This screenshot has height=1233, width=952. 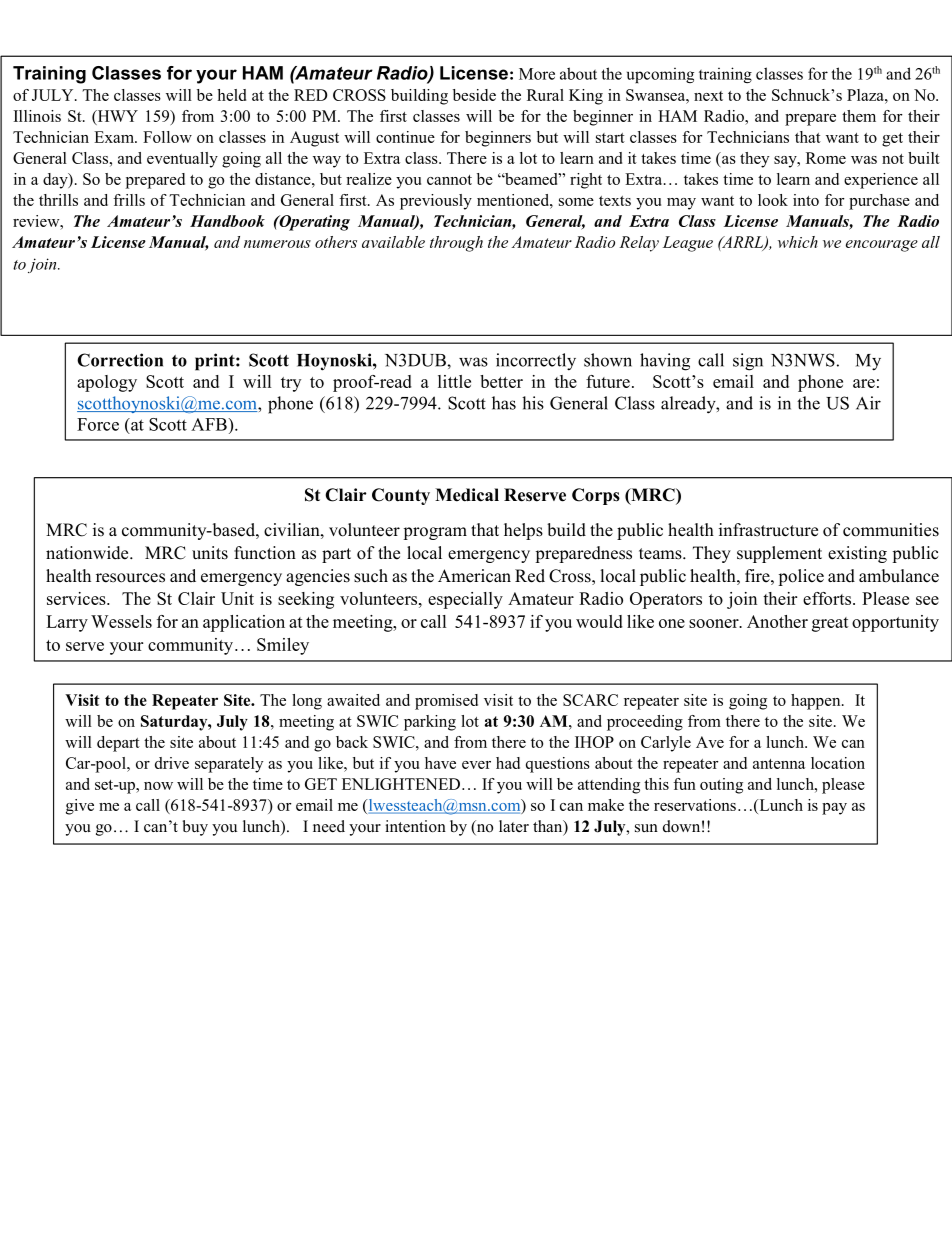 I want to click on now, so click(x=158, y=786).
